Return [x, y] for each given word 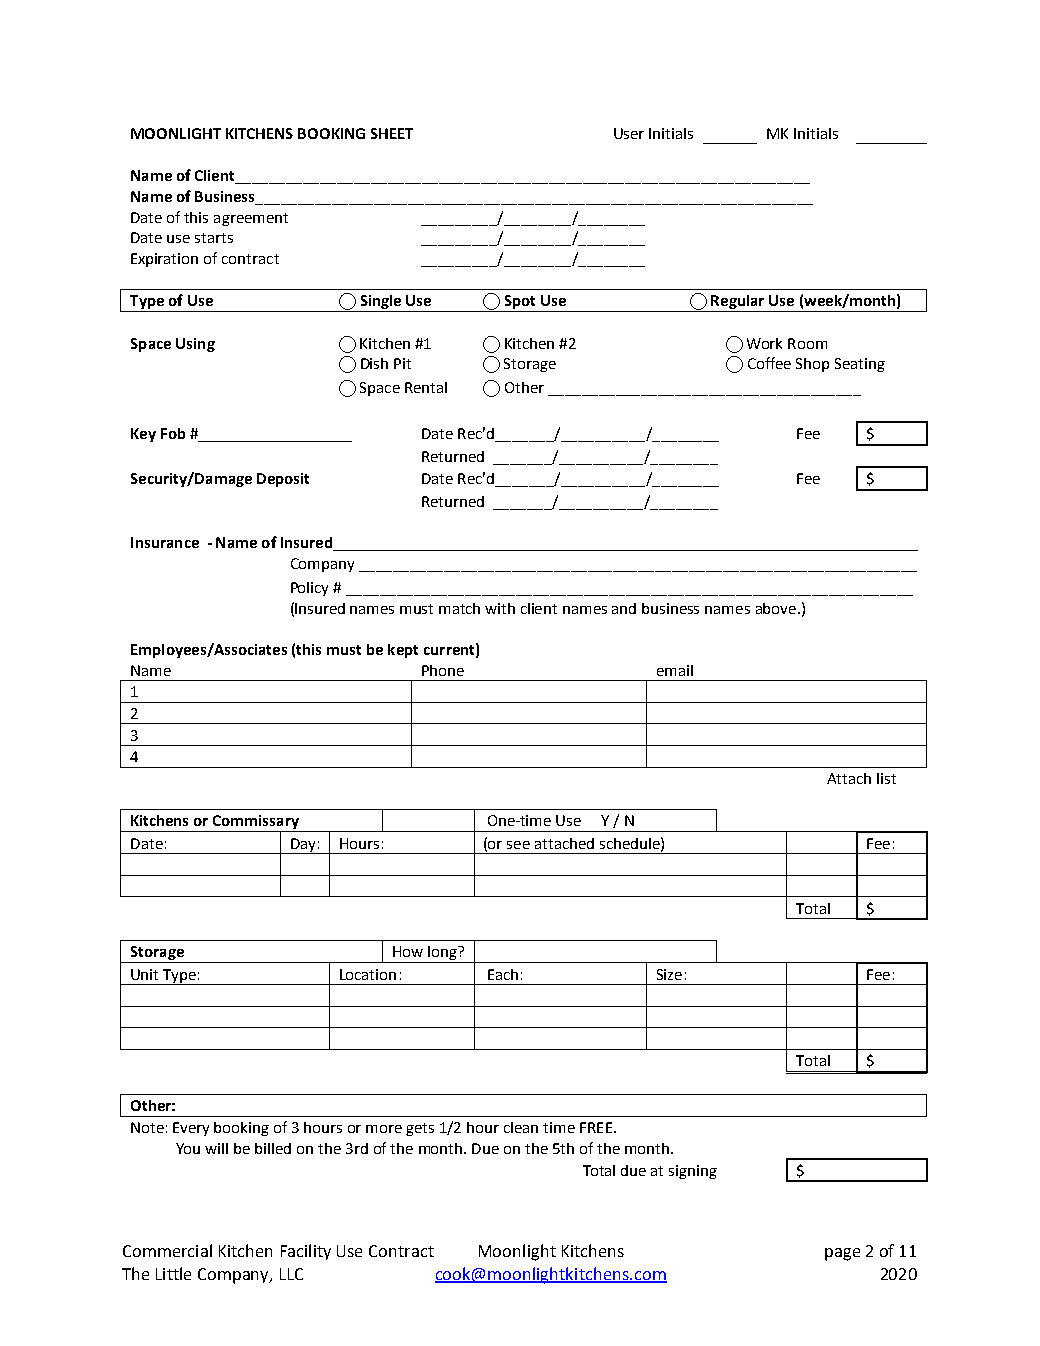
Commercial [167, 1250]
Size [669, 974]
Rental [426, 387]
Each [503, 974]
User [629, 133]
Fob [173, 433]
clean [521, 1127]
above [776, 608]
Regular [738, 303]
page [842, 1254]
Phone [443, 670]
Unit [144, 974]
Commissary [256, 823]
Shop [812, 365]
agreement [251, 219]
